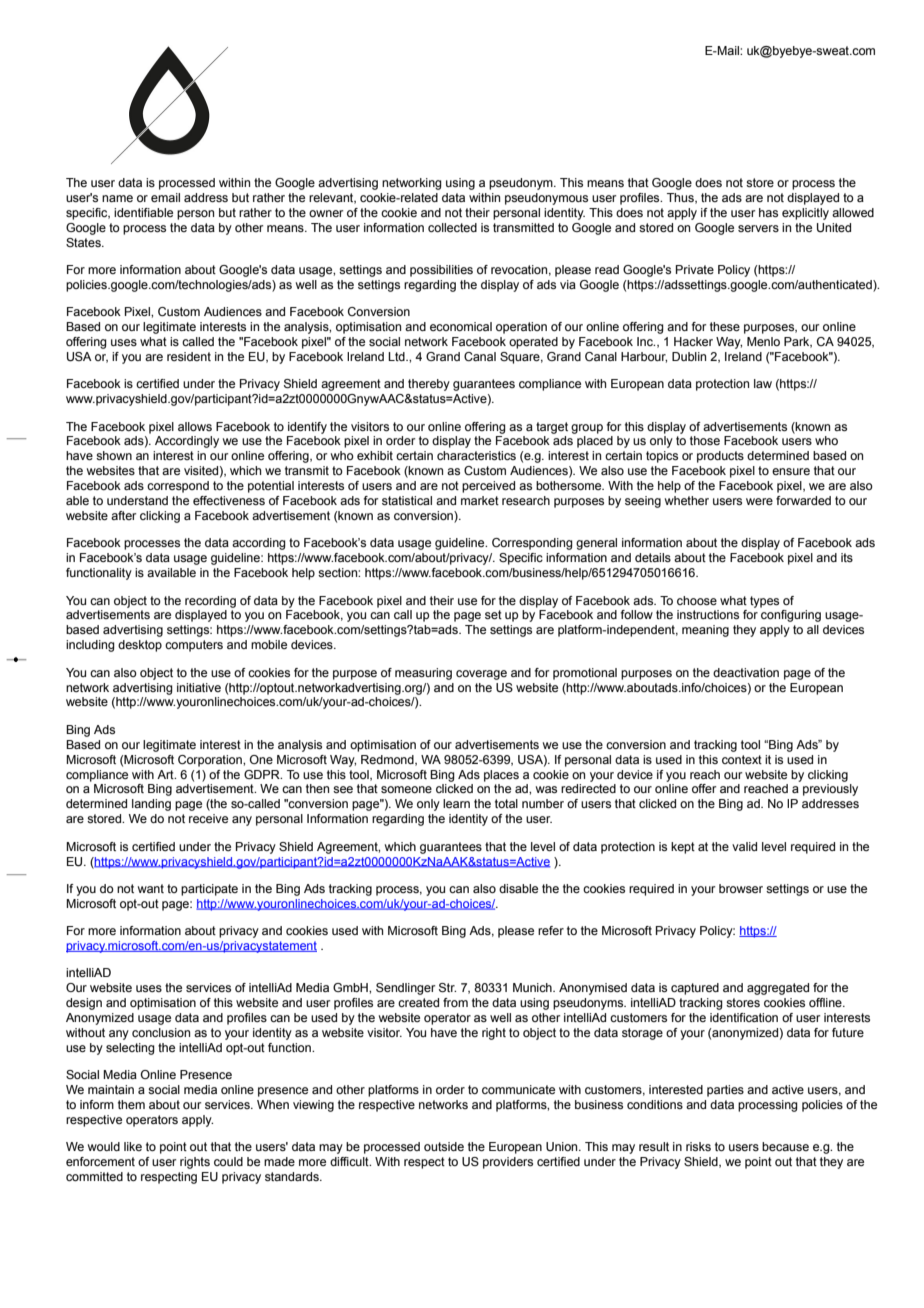 The height and width of the screenshot is (1308, 924). What do you see at coordinates (117, 198) in the screenshot?
I see `name` at bounding box center [117, 198].
